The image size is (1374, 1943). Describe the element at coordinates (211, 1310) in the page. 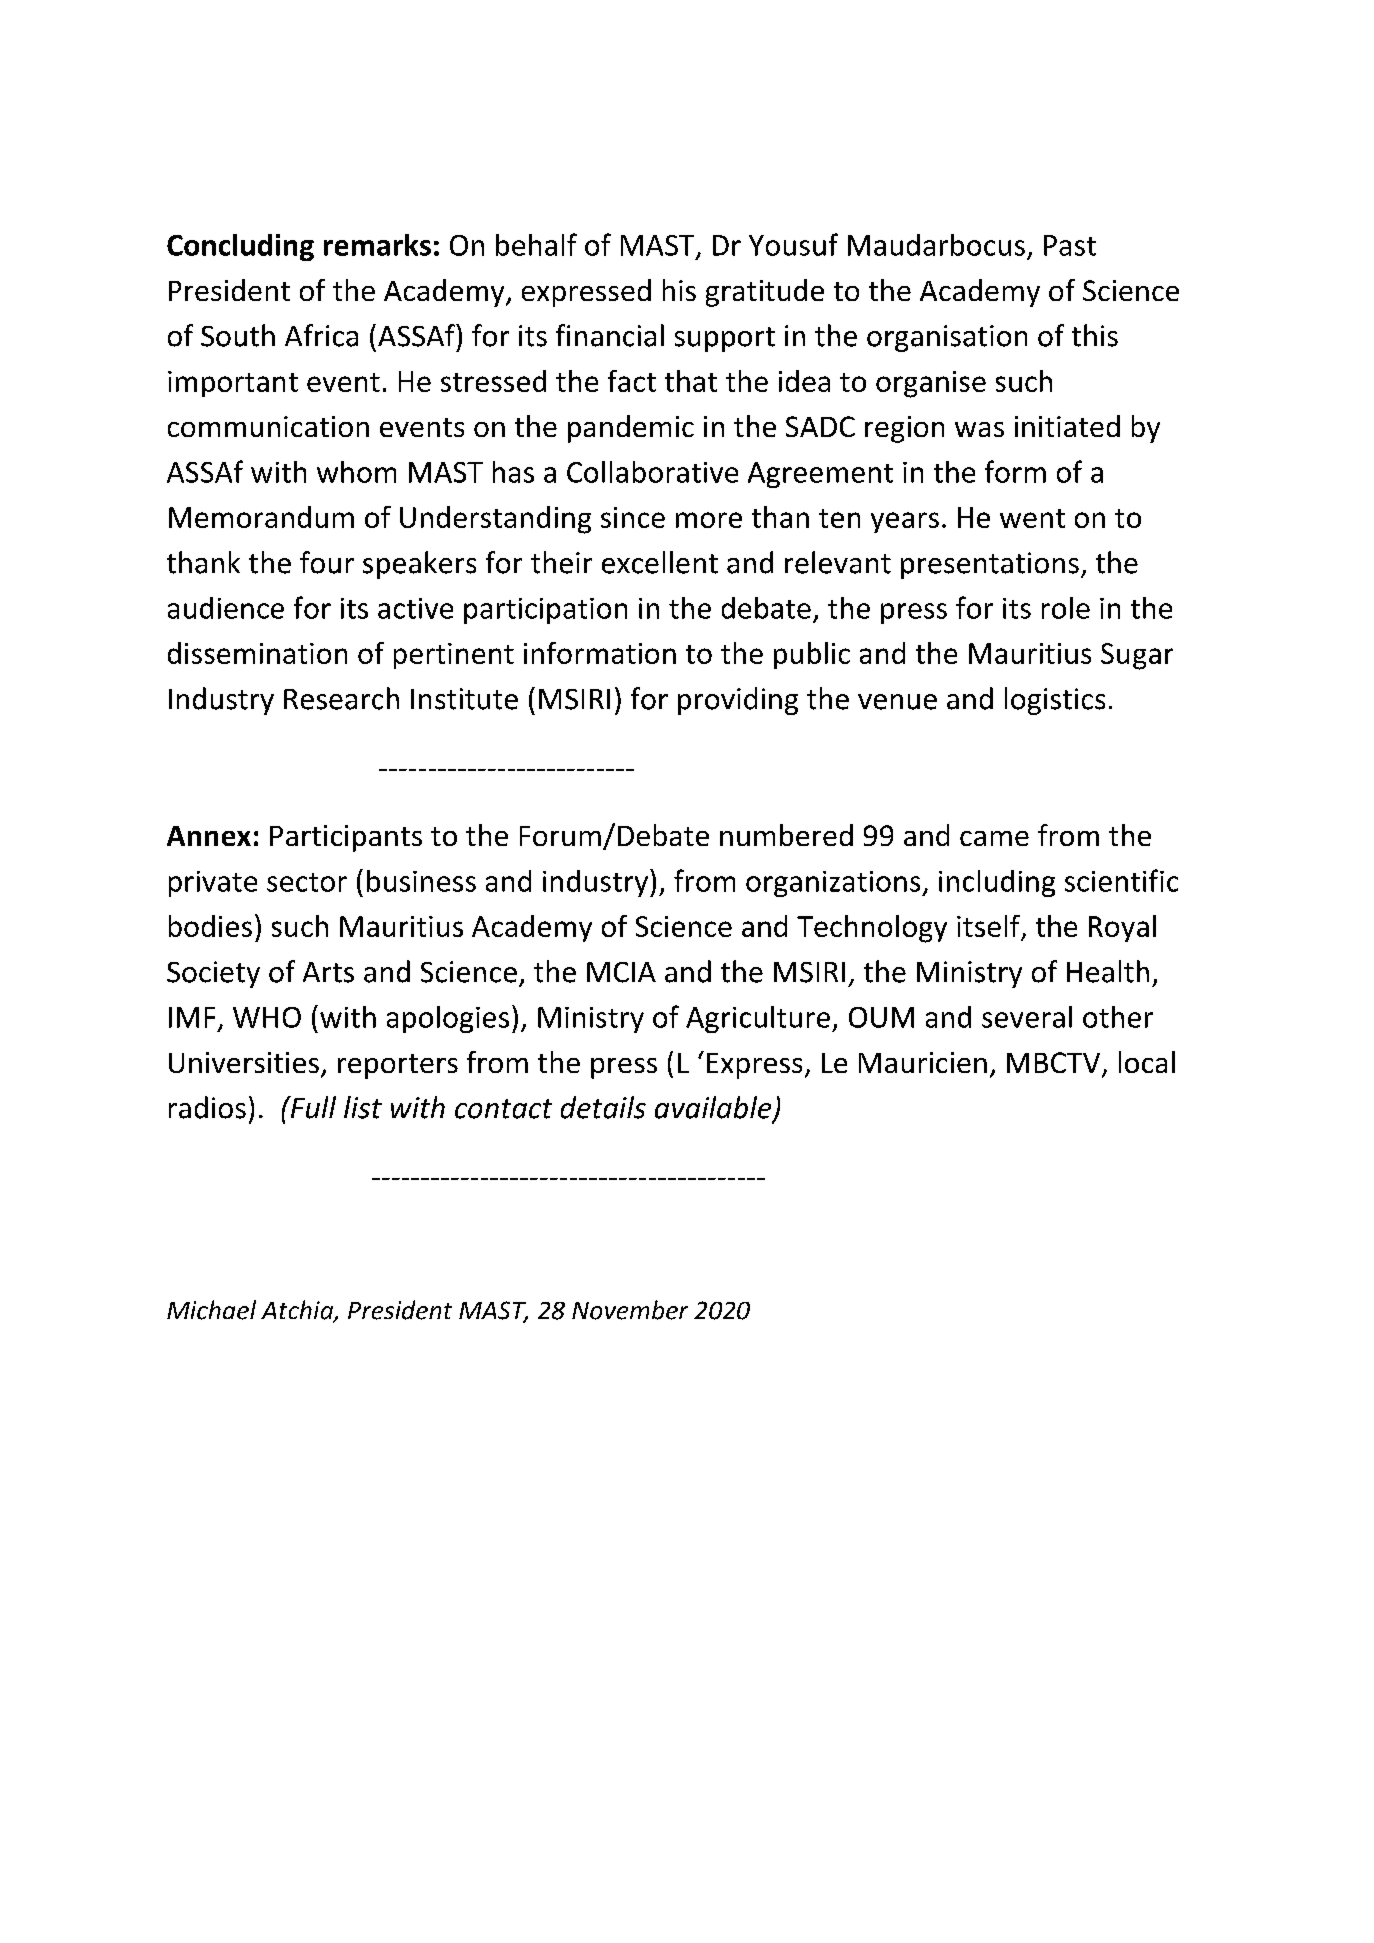

I see `Michael` at that location.
